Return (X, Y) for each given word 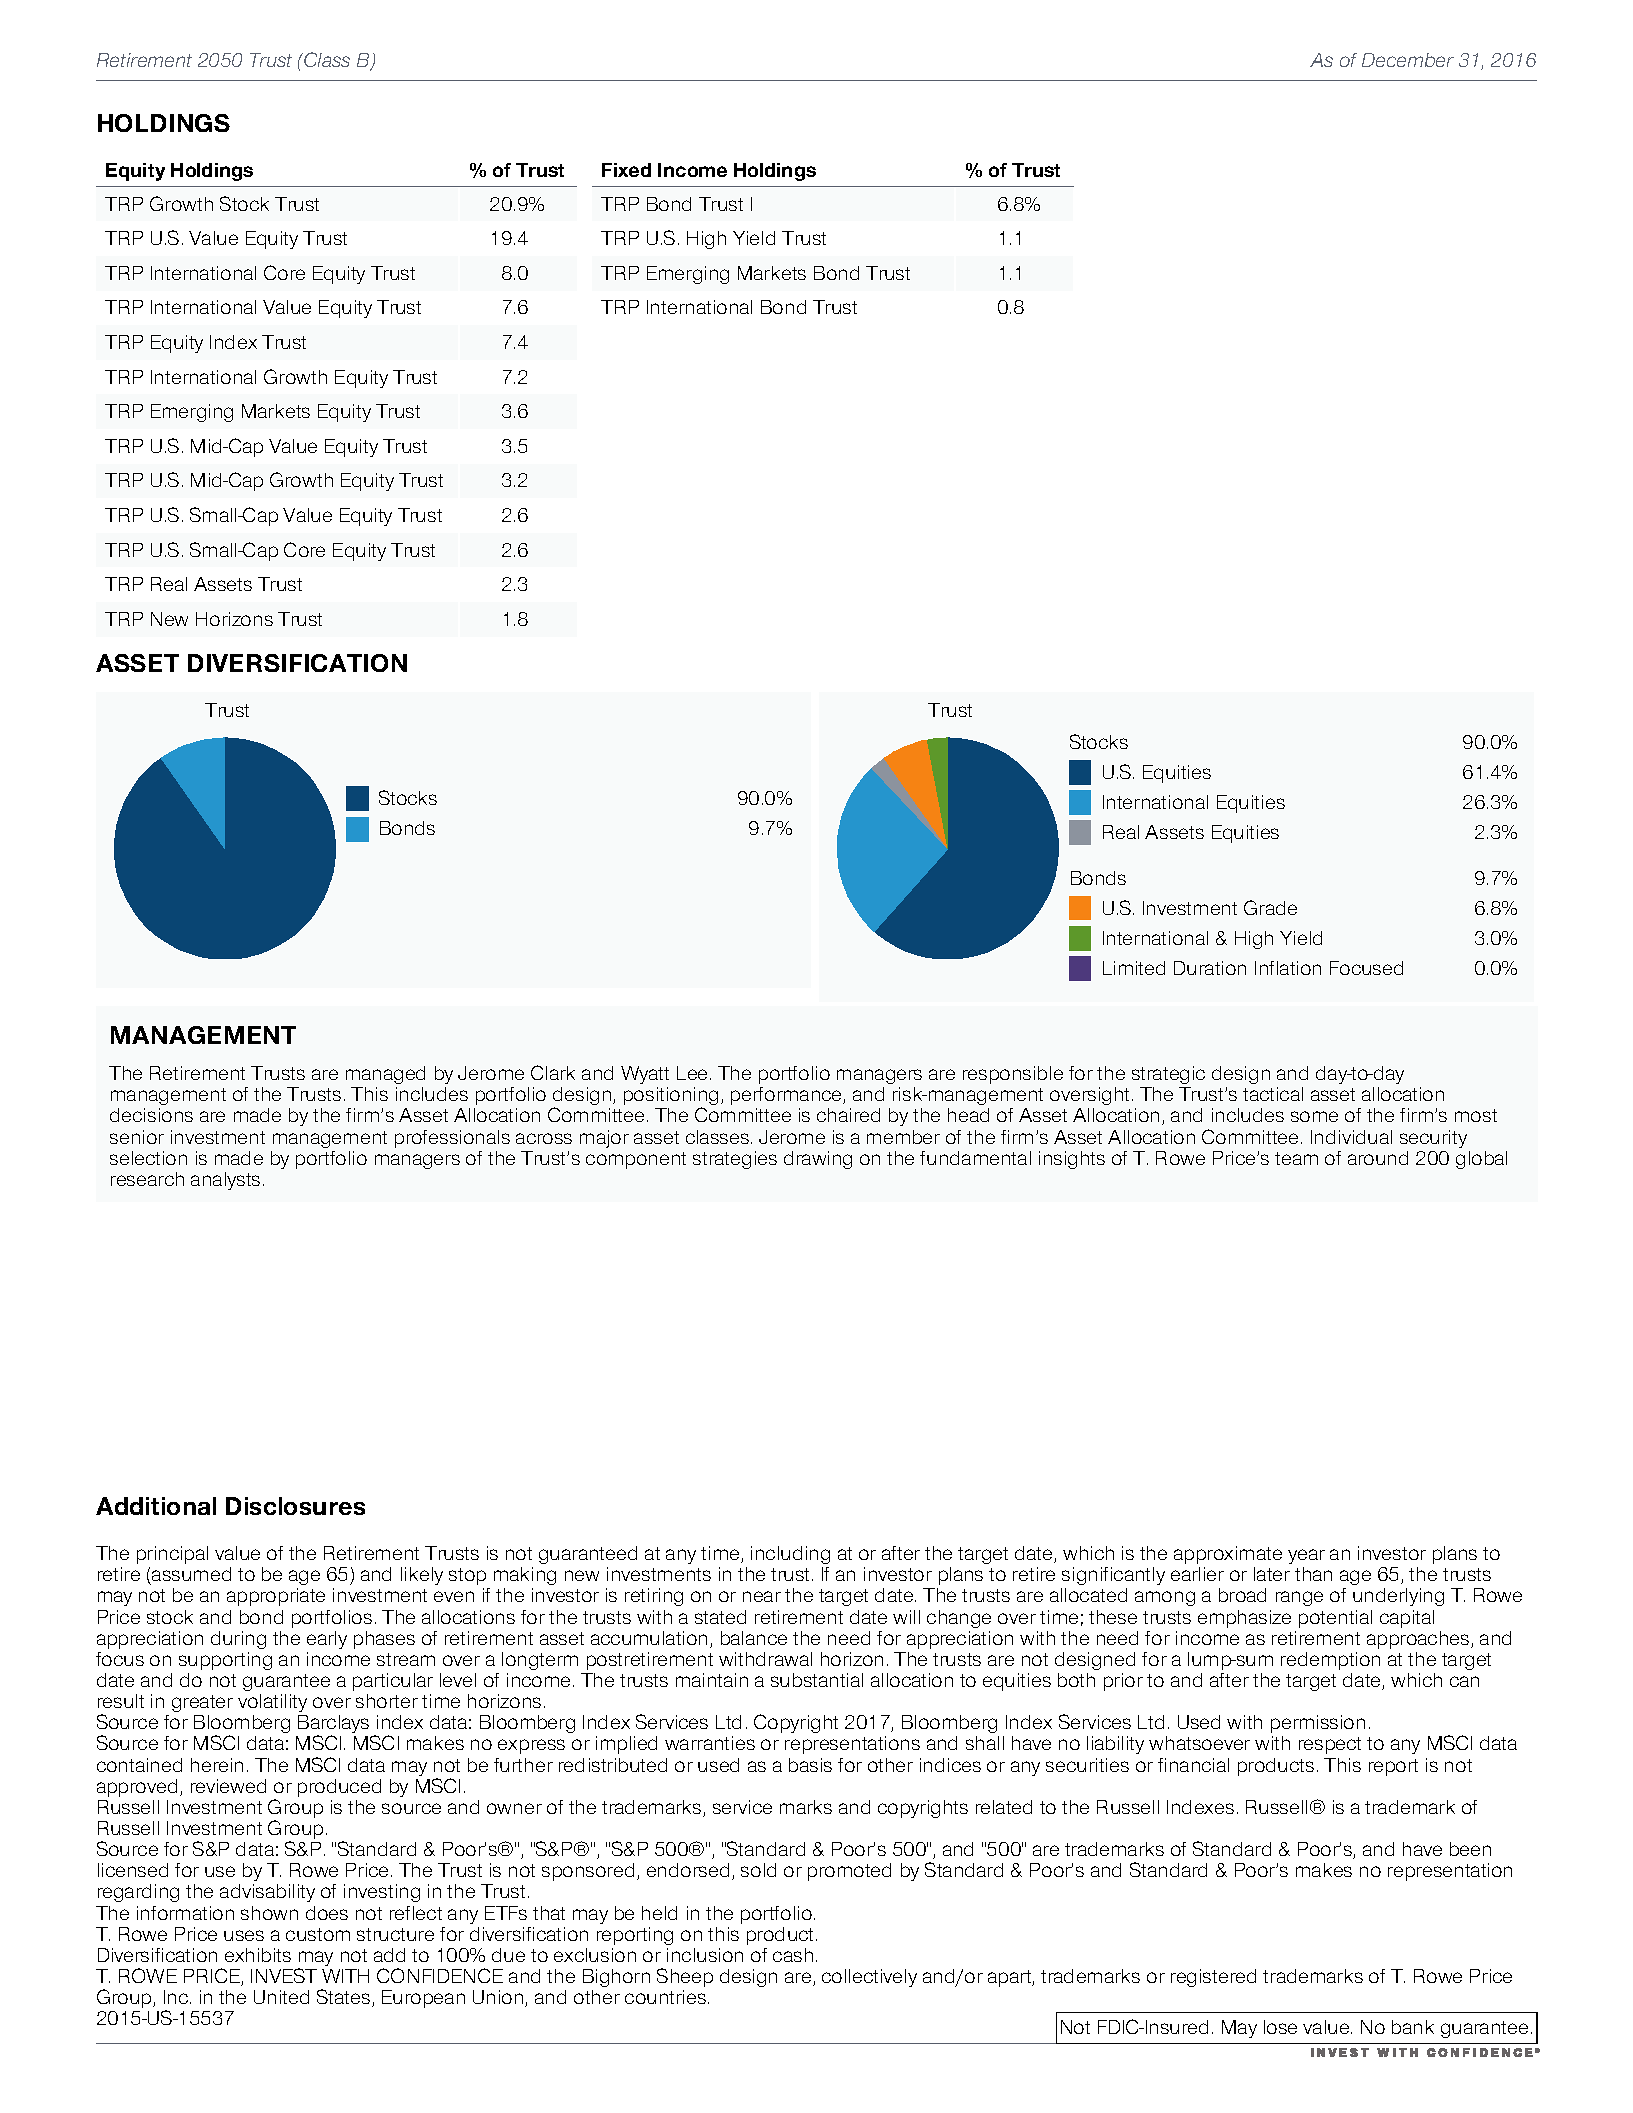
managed (385, 1075)
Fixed (626, 170)
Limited (1134, 968)
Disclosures (295, 1506)
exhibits (258, 1955)
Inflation (1288, 968)
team (1296, 1158)
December (1408, 60)
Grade (1270, 907)
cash (793, 1955)
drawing (818, 1160)
